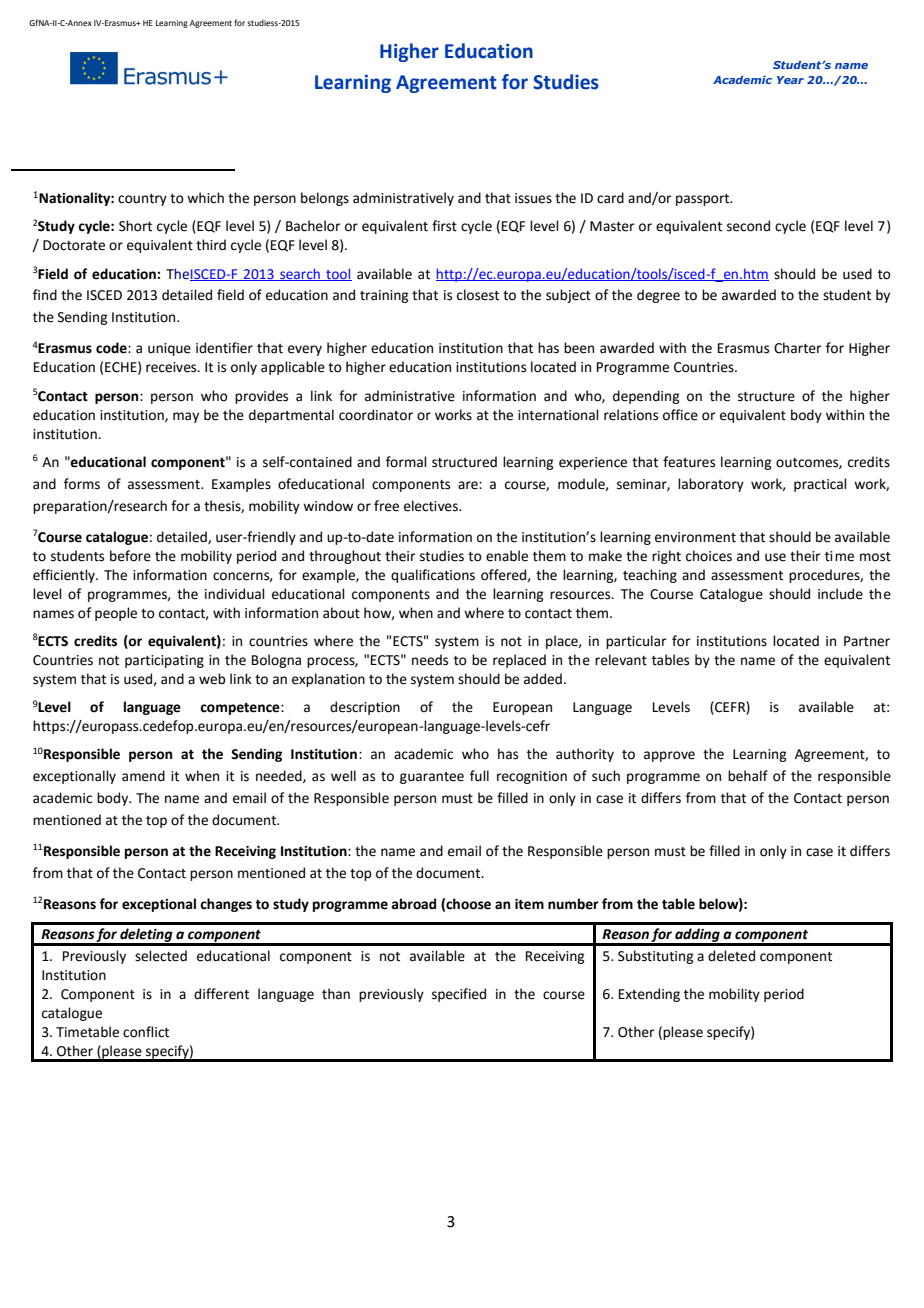  What do you see at coordinates (146, 1032) in the screenshot?
I see `conflict` at bounding box center [146, 1032].
